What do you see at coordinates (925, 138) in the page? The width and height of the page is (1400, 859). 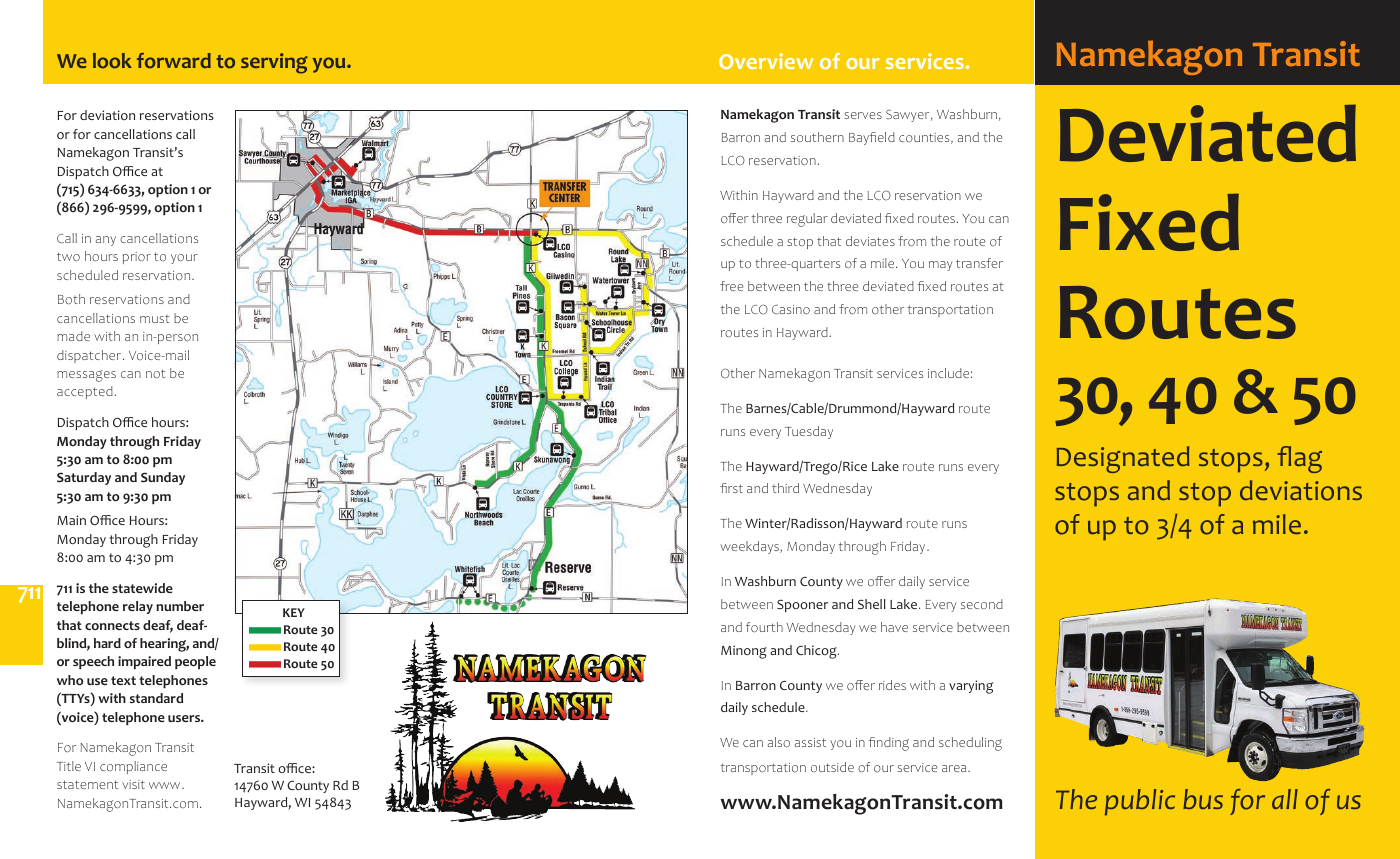 I see `counties` at bounding box center [925, 138].
